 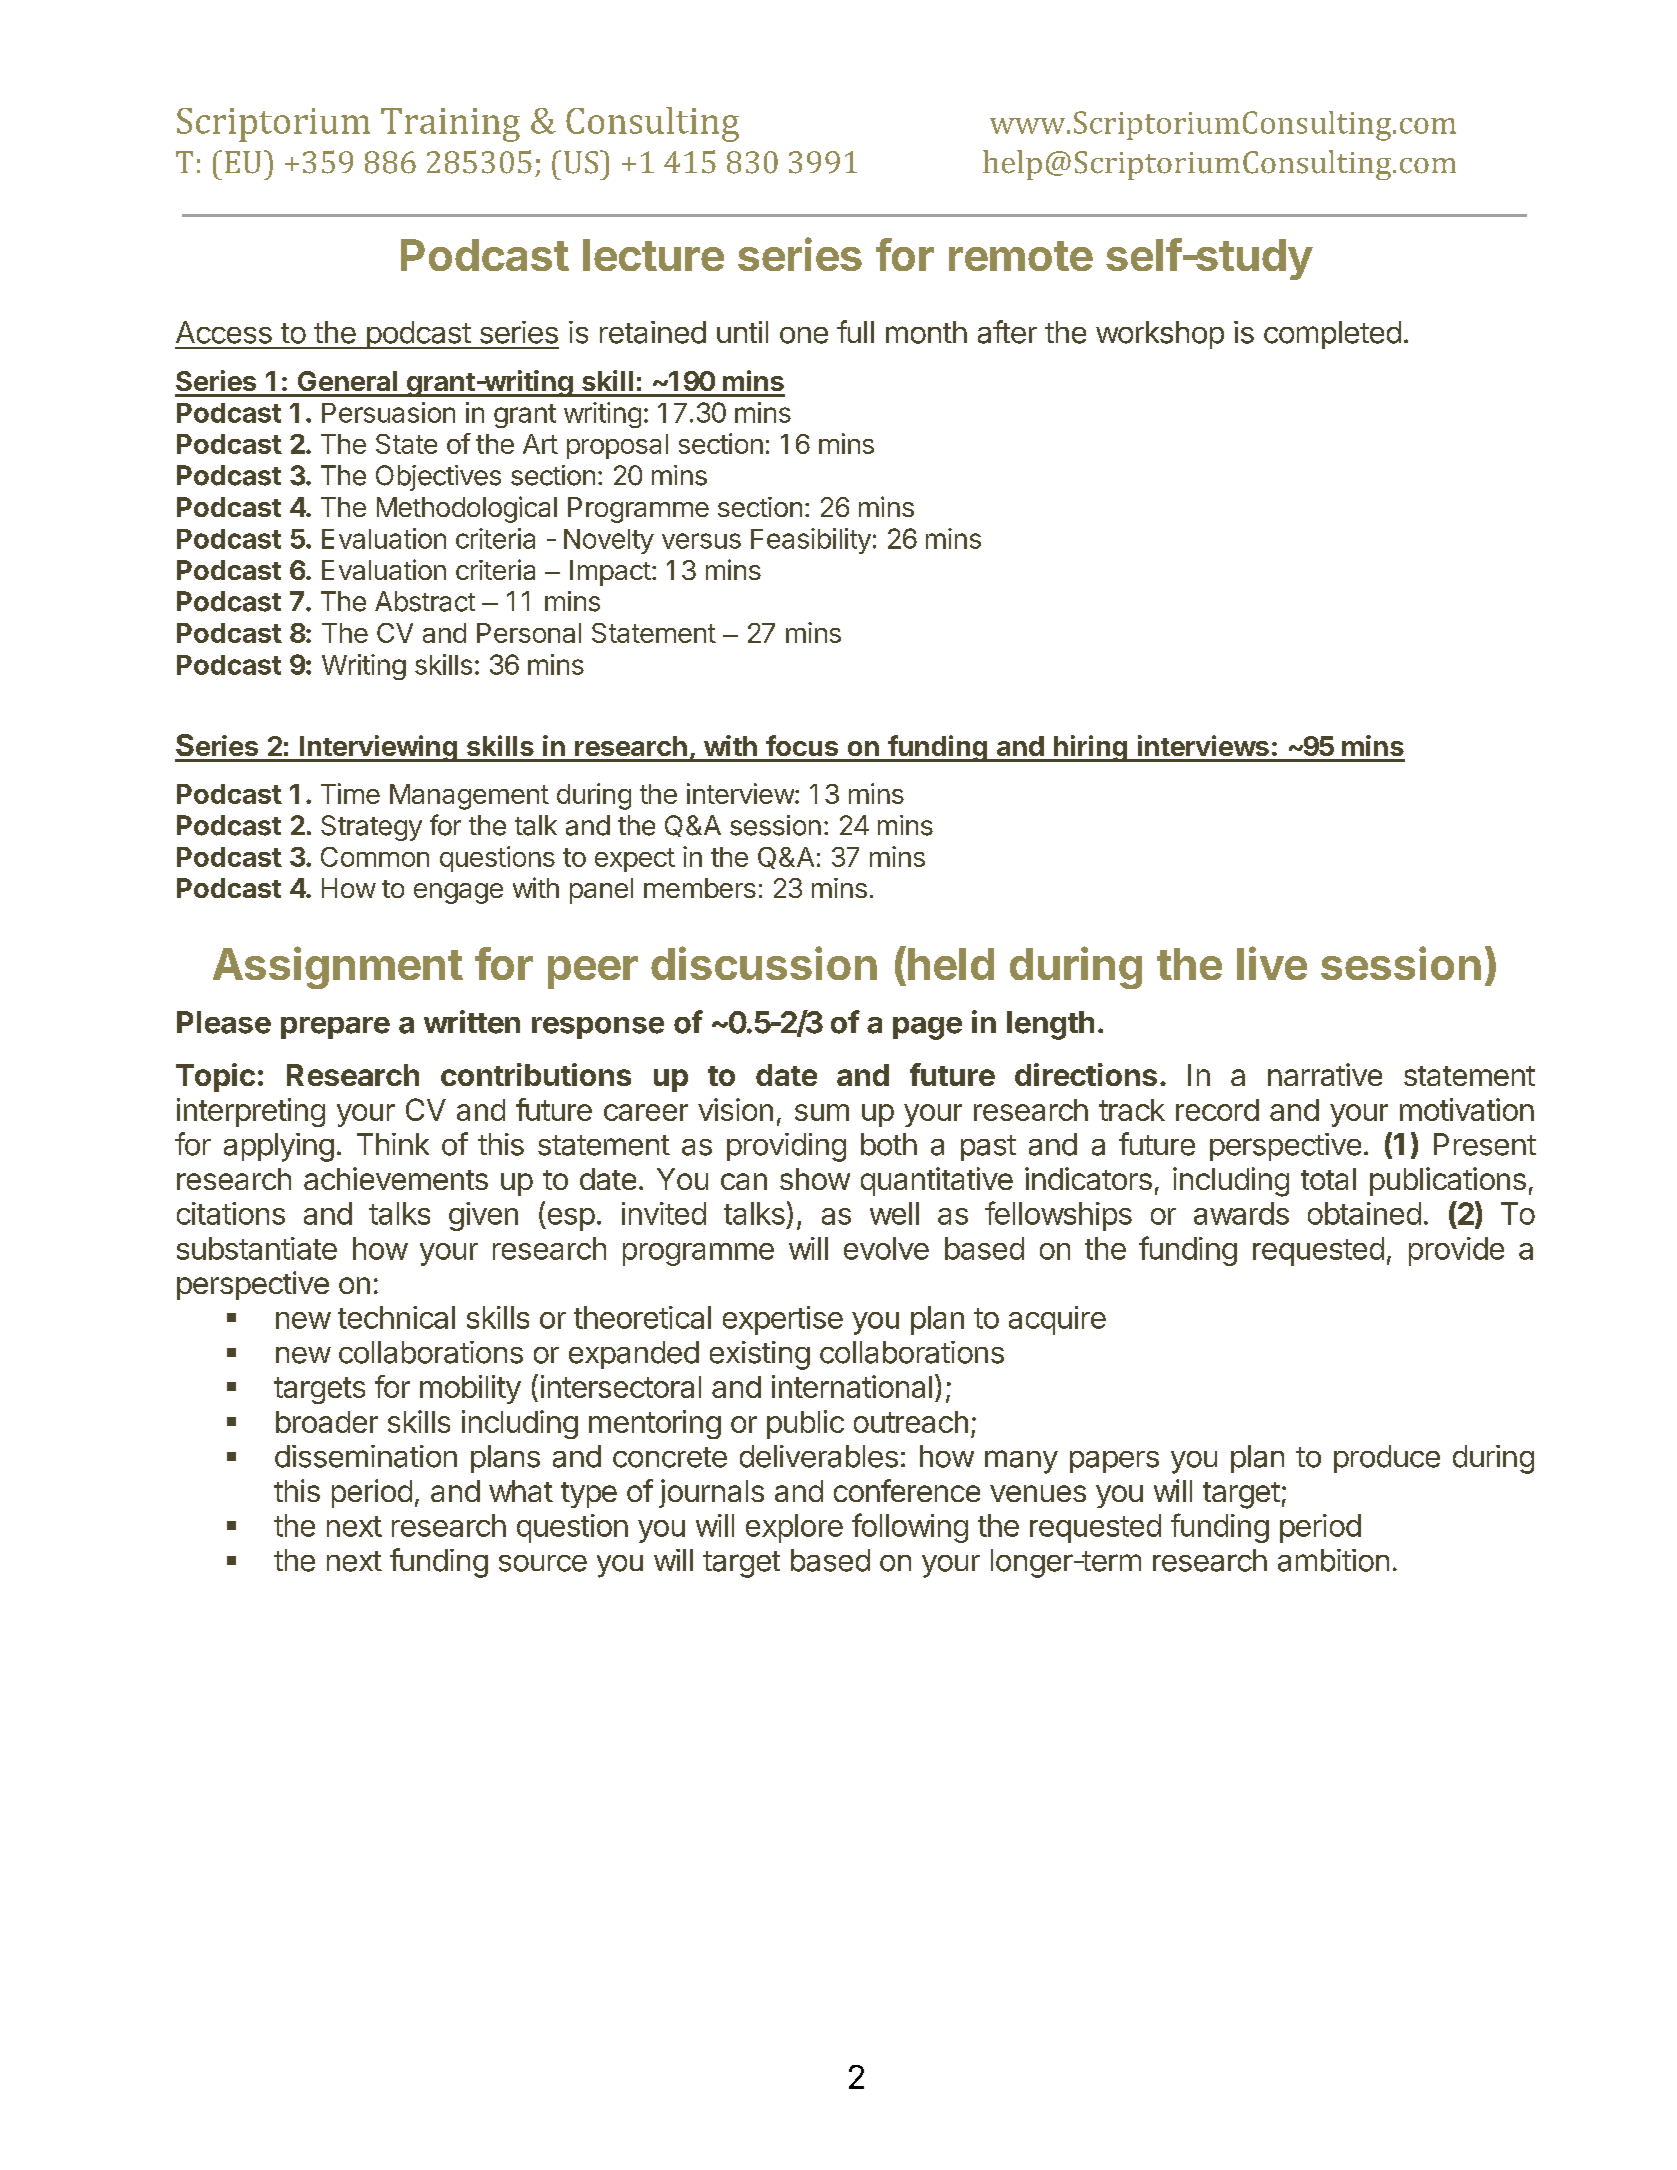 What do you see at coordinates (1021, 256) in the page?
I see `remote` at bounding box center [1021, 256].
